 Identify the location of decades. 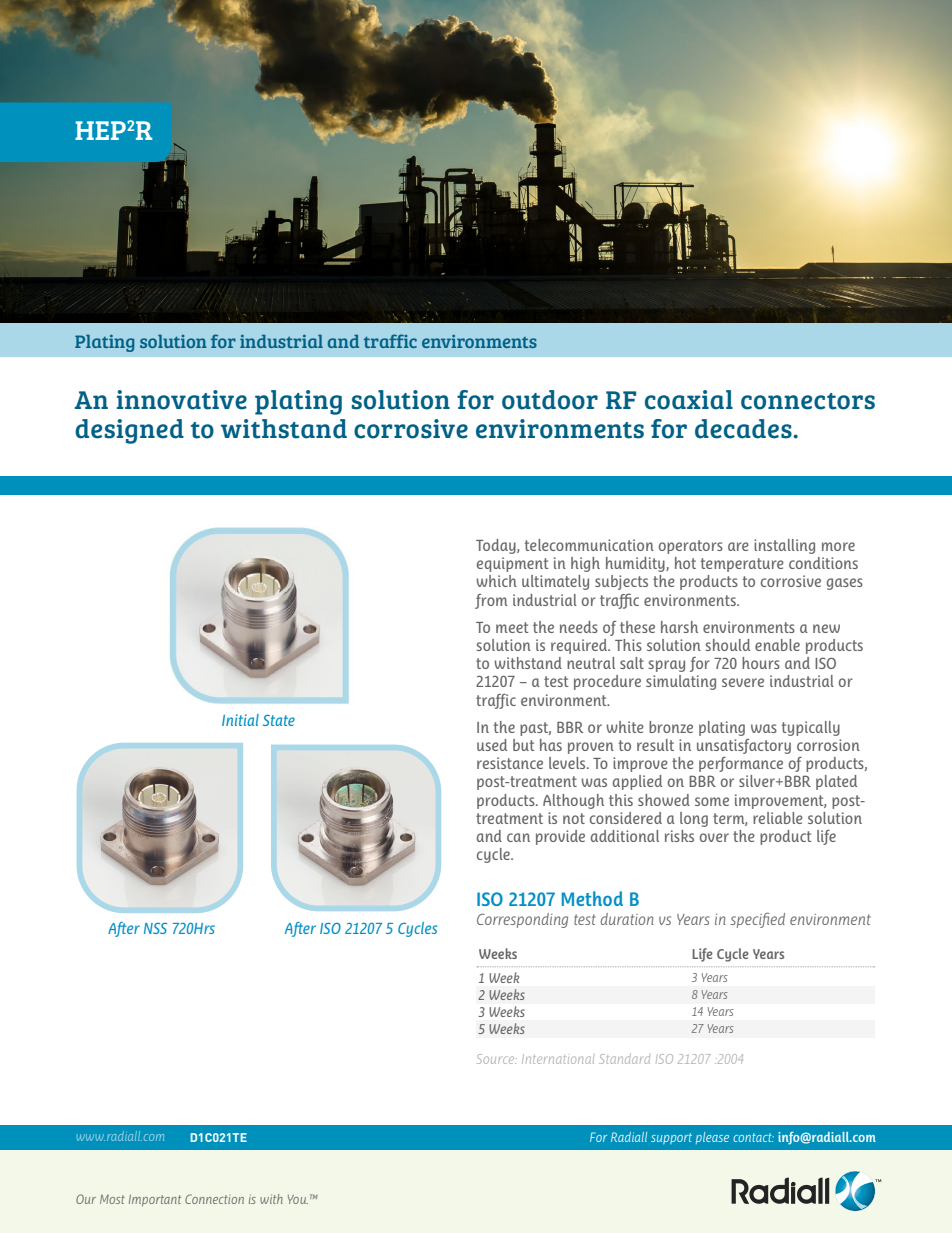
(744, 429).
